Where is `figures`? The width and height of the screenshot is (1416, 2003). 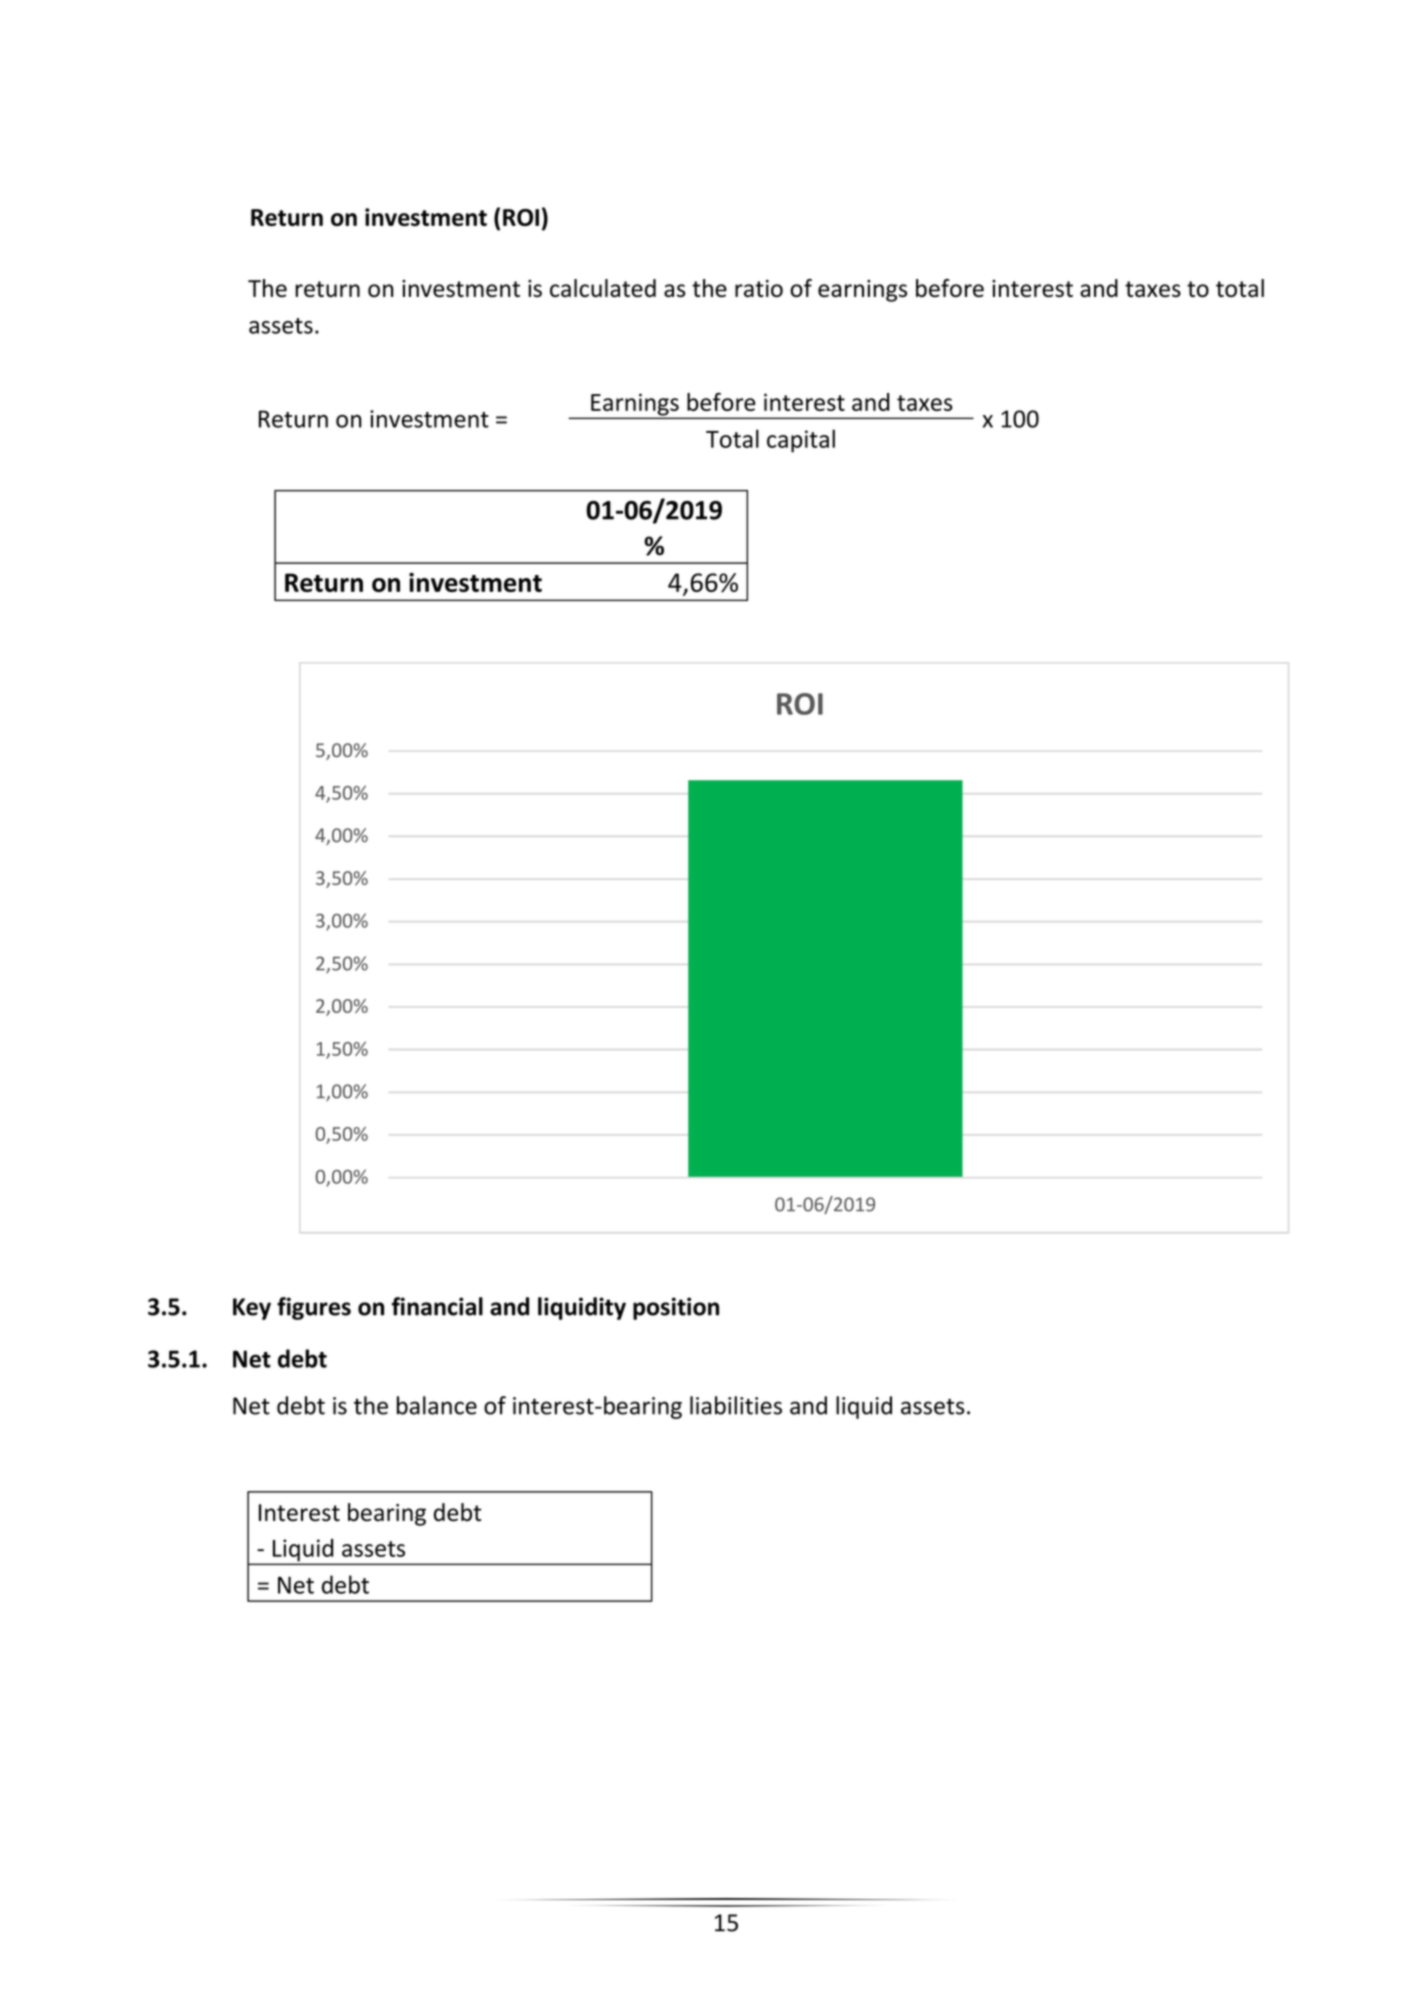
figures is located at coordinates (314, 1308).
